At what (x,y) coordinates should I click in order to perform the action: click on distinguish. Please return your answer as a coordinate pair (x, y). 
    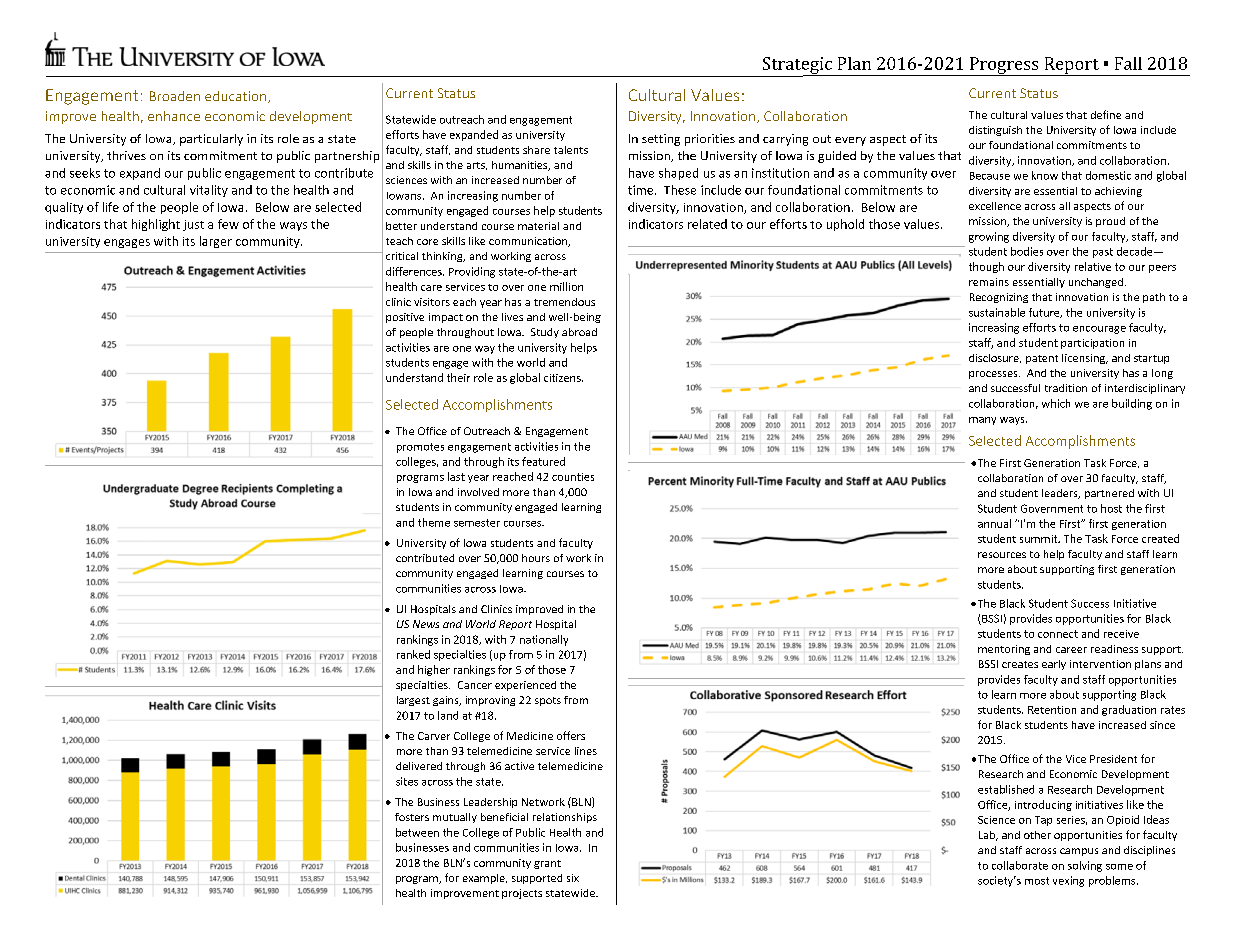
    Looking at the image, I should click on (995, 131).
